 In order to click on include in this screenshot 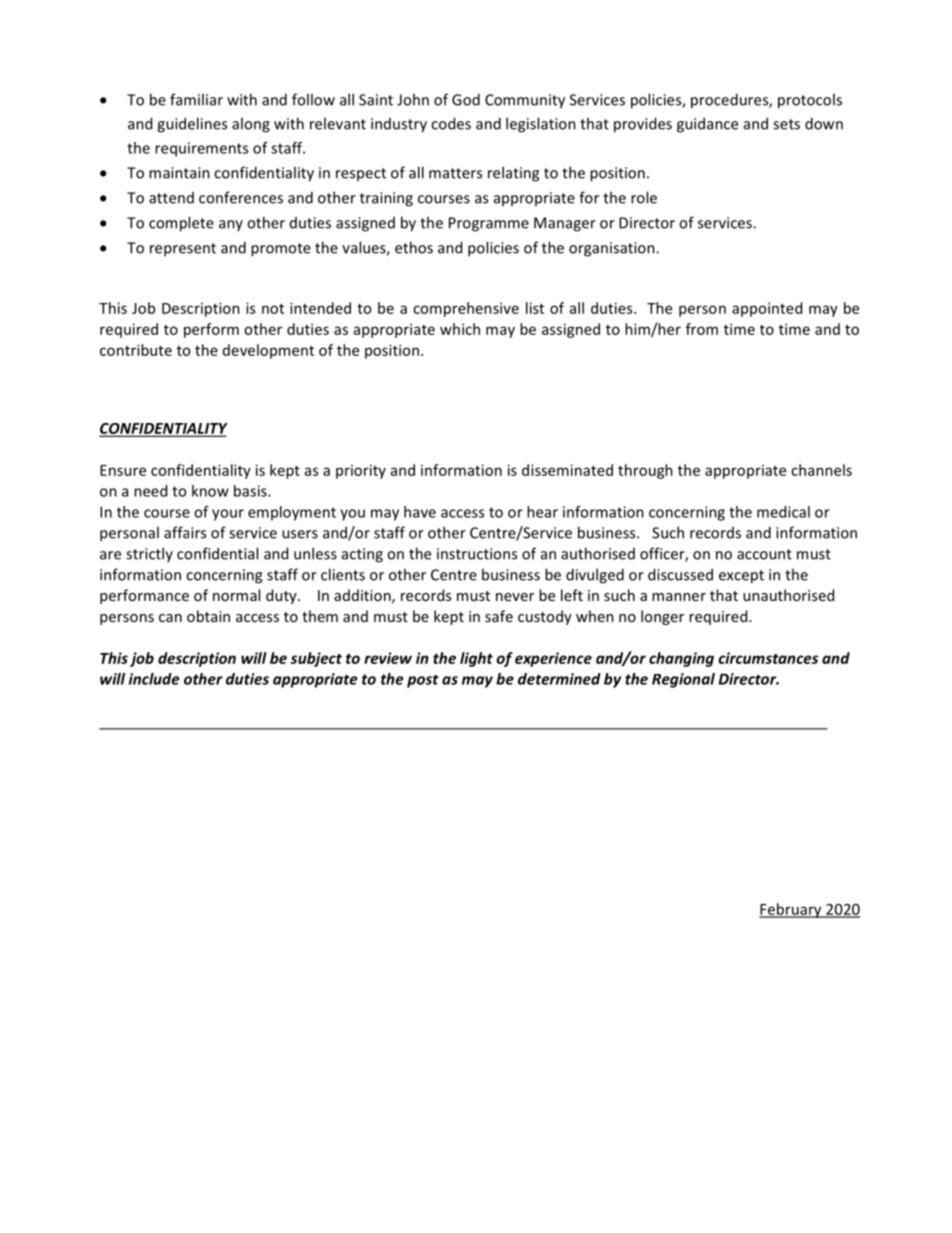, I will do `click(154, 679)`.
